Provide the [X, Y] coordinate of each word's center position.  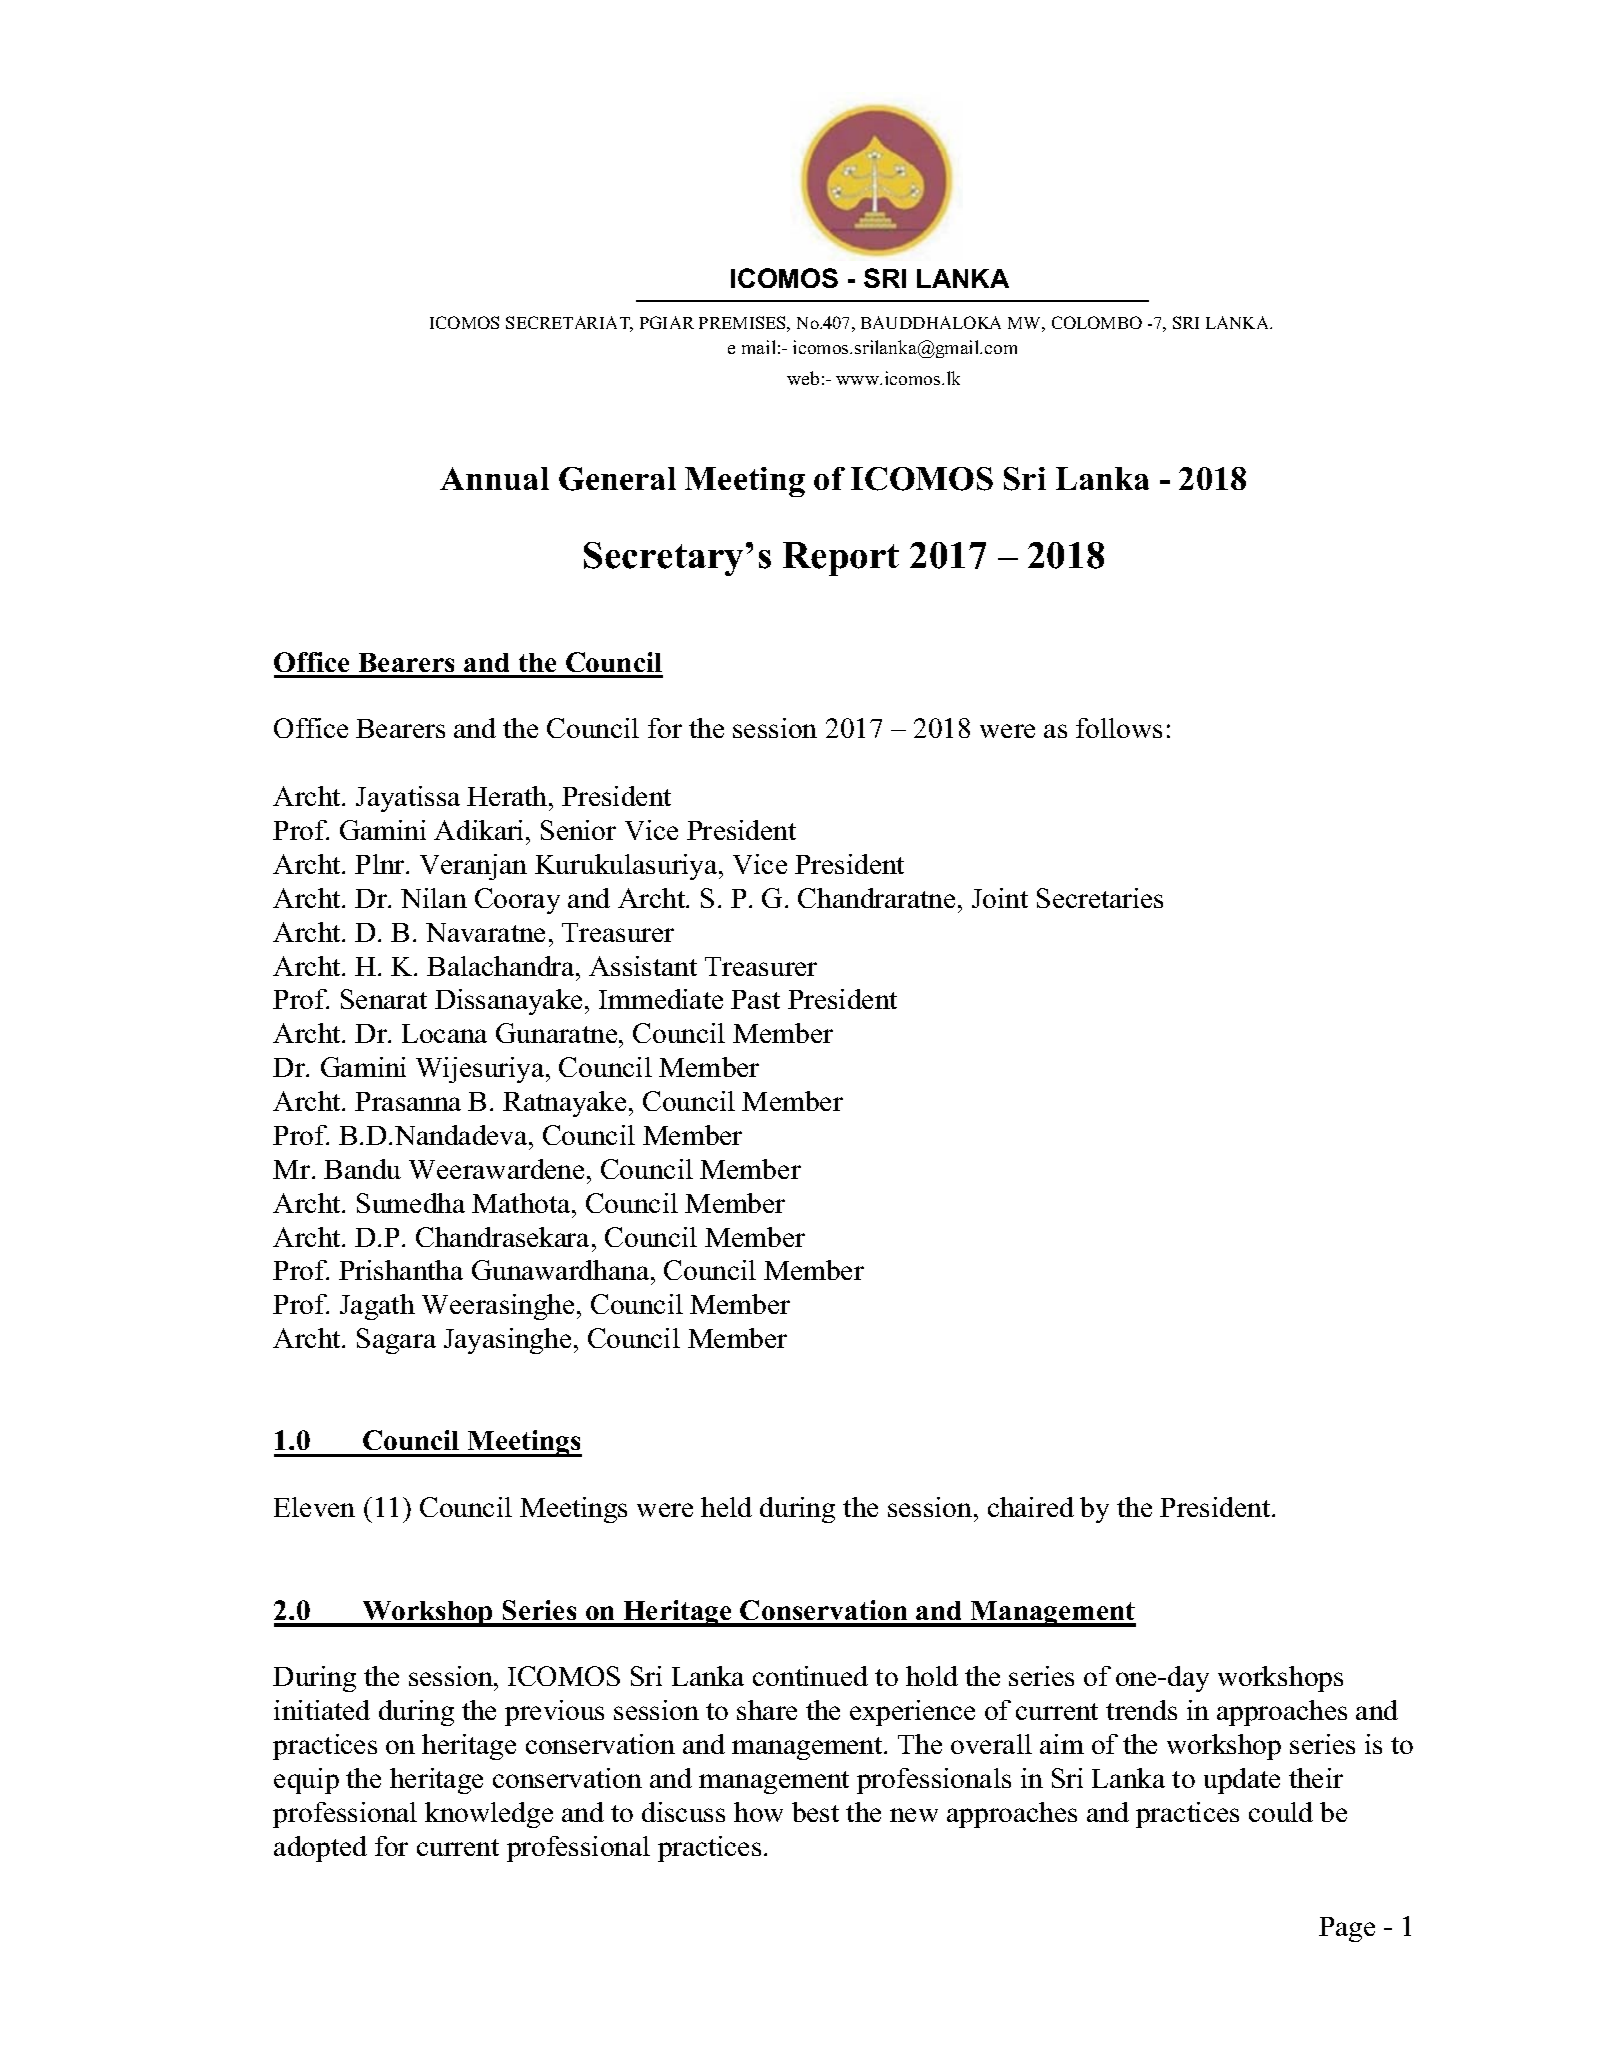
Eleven [314, 1507]
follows [1119, 728]
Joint [1000, 898]
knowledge [489, 1815]
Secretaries [1100, 898]
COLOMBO [1097, 322]
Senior [578, 830]
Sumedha [411, 1203]
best [815, 1812]
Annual [494, 478]
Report [841, 559]
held [726, 1507]
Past [755, 999]
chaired [1031, 1507]
